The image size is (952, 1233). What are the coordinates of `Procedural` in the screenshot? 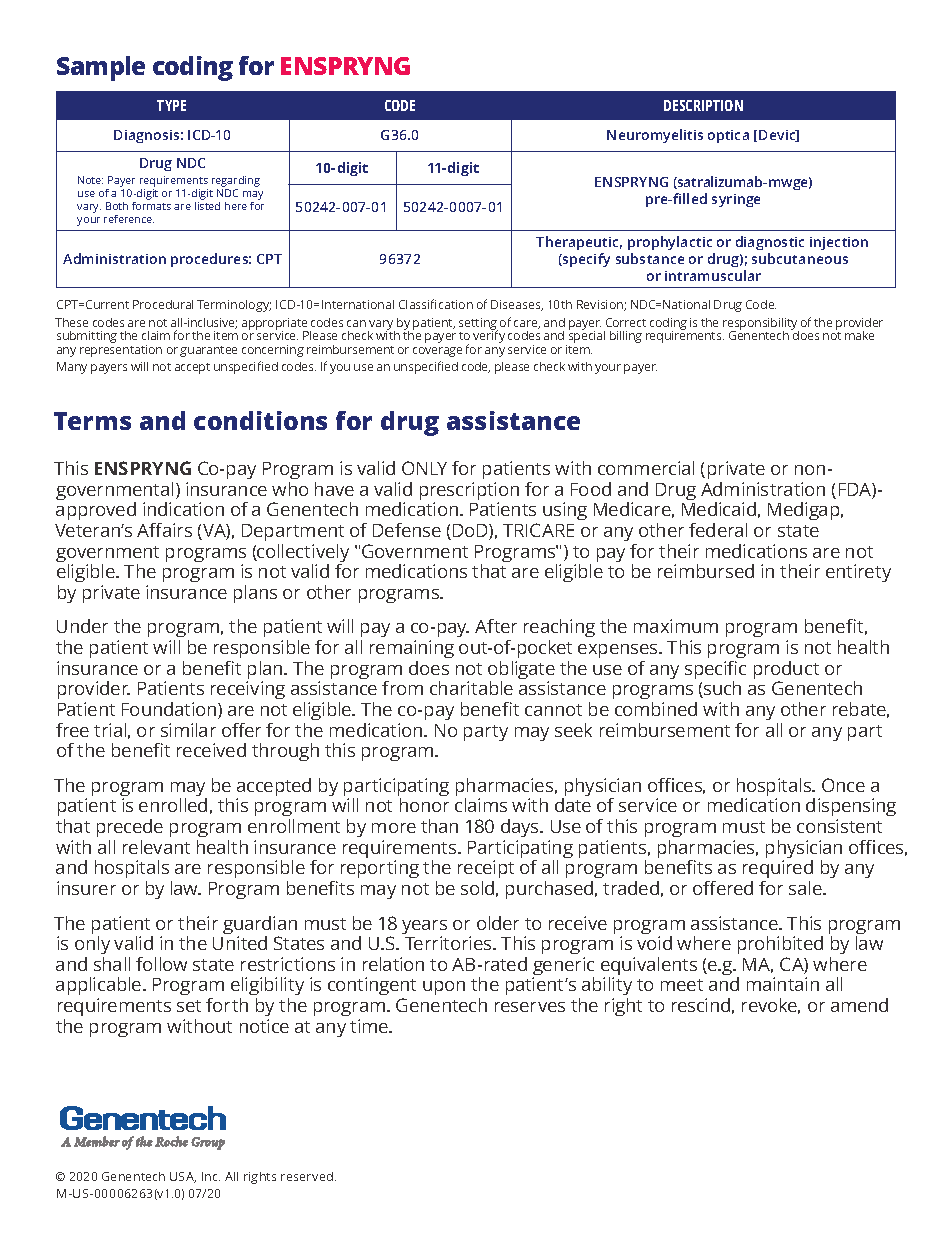 It's located at (163, 304).
